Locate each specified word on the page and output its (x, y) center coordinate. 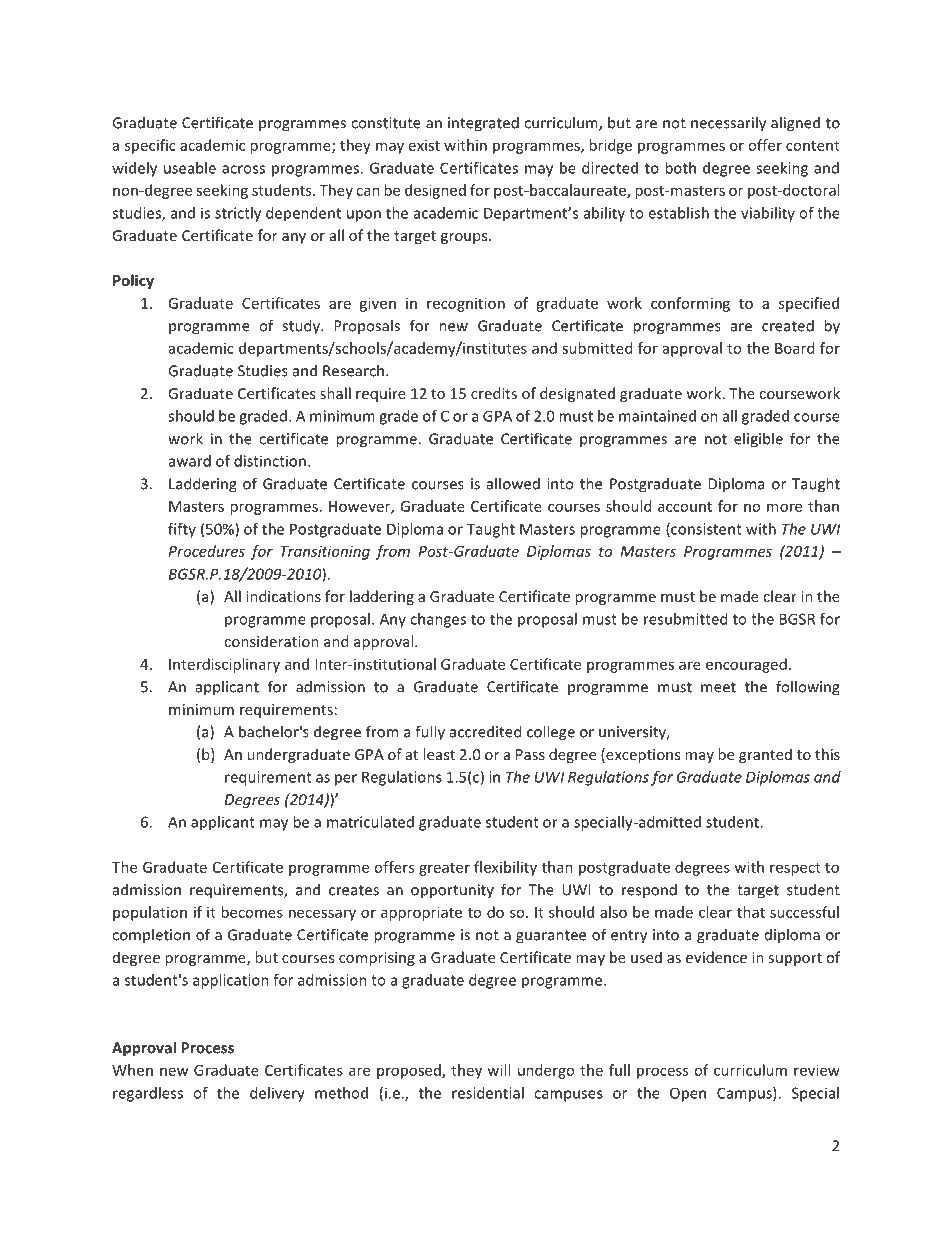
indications (283, 596)
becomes (252, 912)
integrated (483, 124)
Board (794, 348)
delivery (277, 1094)
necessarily (728, 124)
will (498, 1070)
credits (494, 393)
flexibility (505, 868)
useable (190, 168)
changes (438, 620)
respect (795, 869)
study (302, 327)
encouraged (746, 665)
